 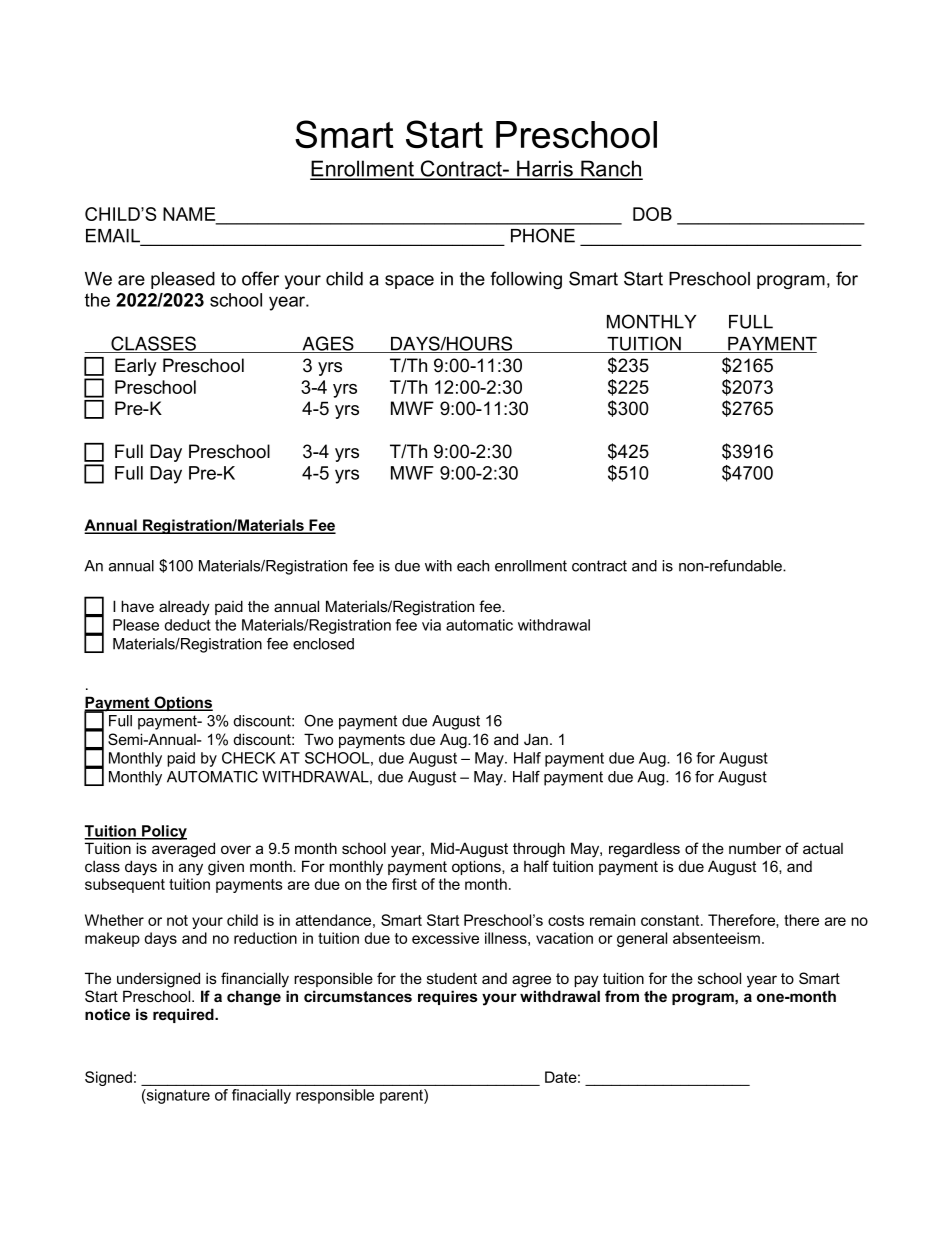 What do you see at coordinates (447, 997) in the image?
I see `requires` at bounding box center [447, 997].
